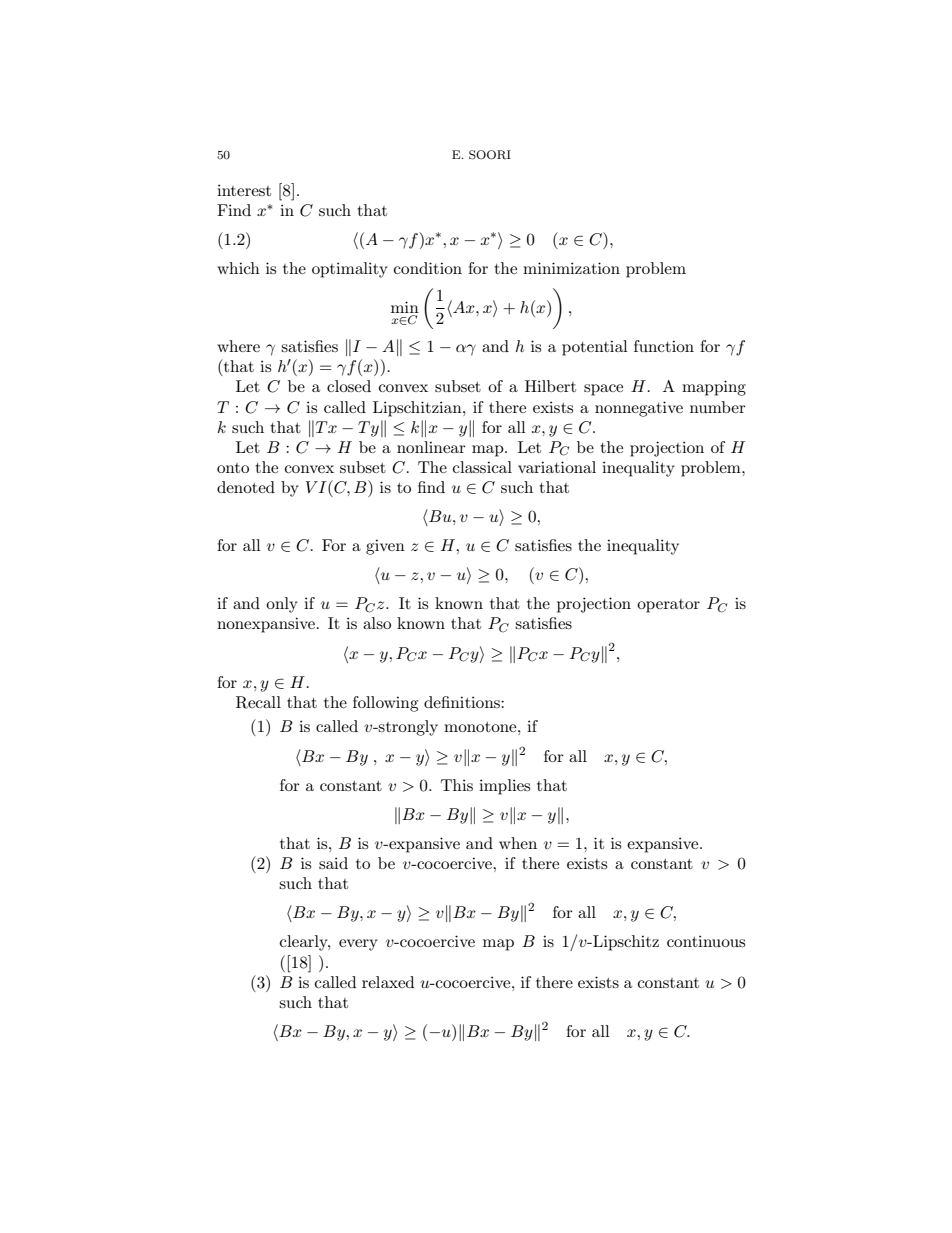 The height and width of the document is (1233, 952). Describe the element at coordinates (668, 606) in the document. I see `operator` at that location.
